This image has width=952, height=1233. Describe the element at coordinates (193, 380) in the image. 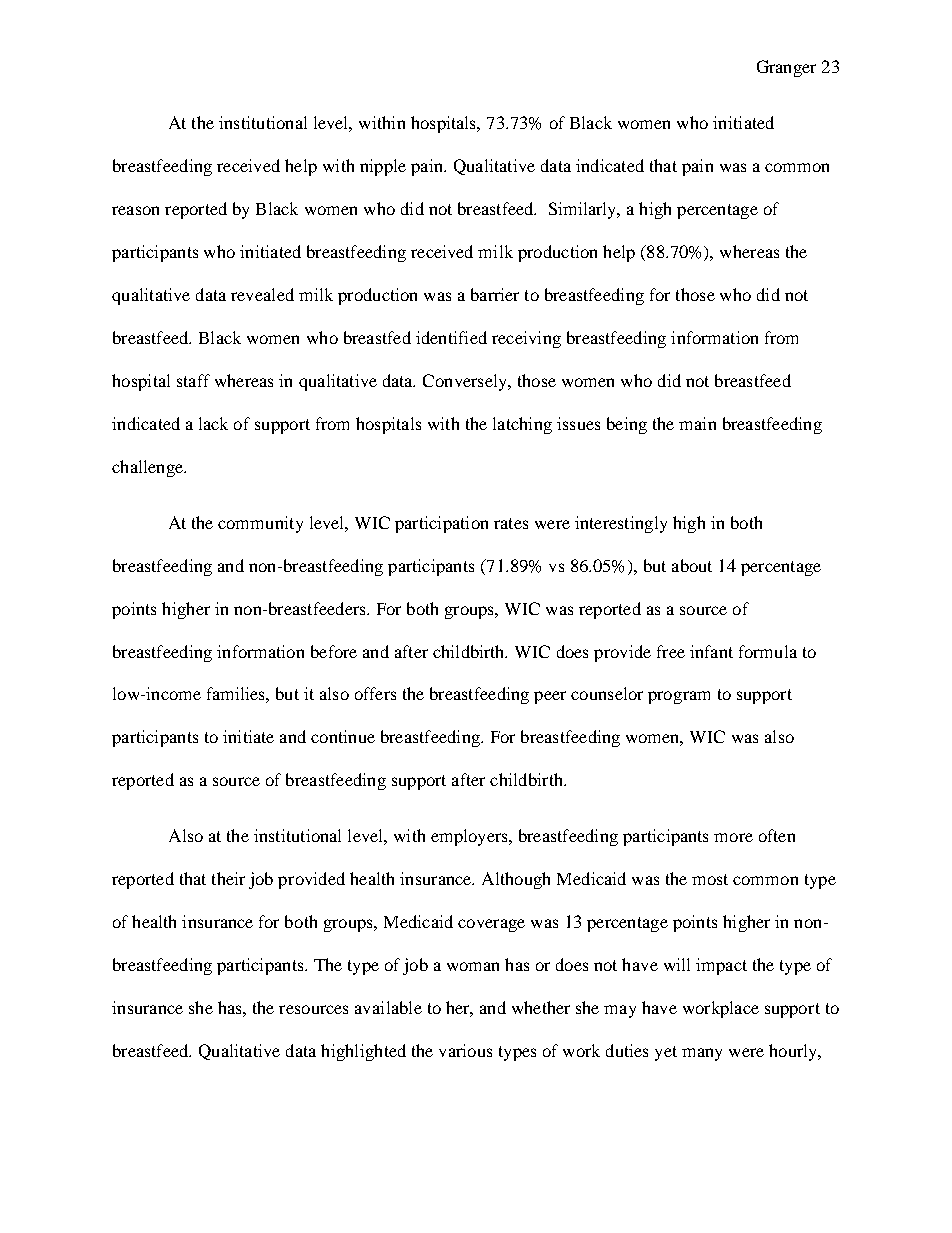

I see `staff` at that location.
